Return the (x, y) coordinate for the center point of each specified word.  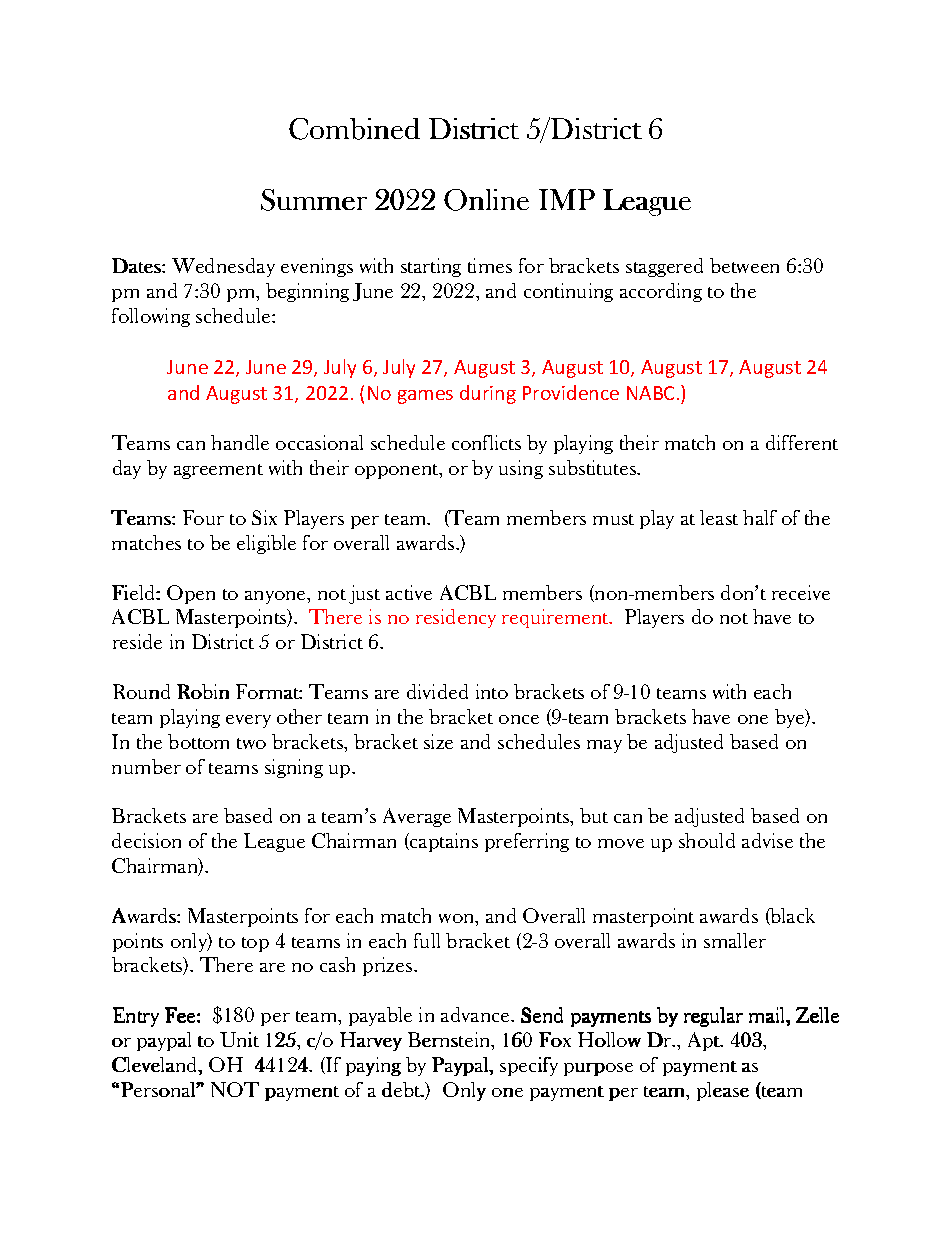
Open (191, 594)
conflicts (486, 442)
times (490, 265)
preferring (527, 842)
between (744, 265)
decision (146, 840)
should (707, 840)
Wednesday (223, 267)
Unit (239, 1039)
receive (801, 592)
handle (240, 442)
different (802, 442)
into (492, 691)
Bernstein (450, 1041)
